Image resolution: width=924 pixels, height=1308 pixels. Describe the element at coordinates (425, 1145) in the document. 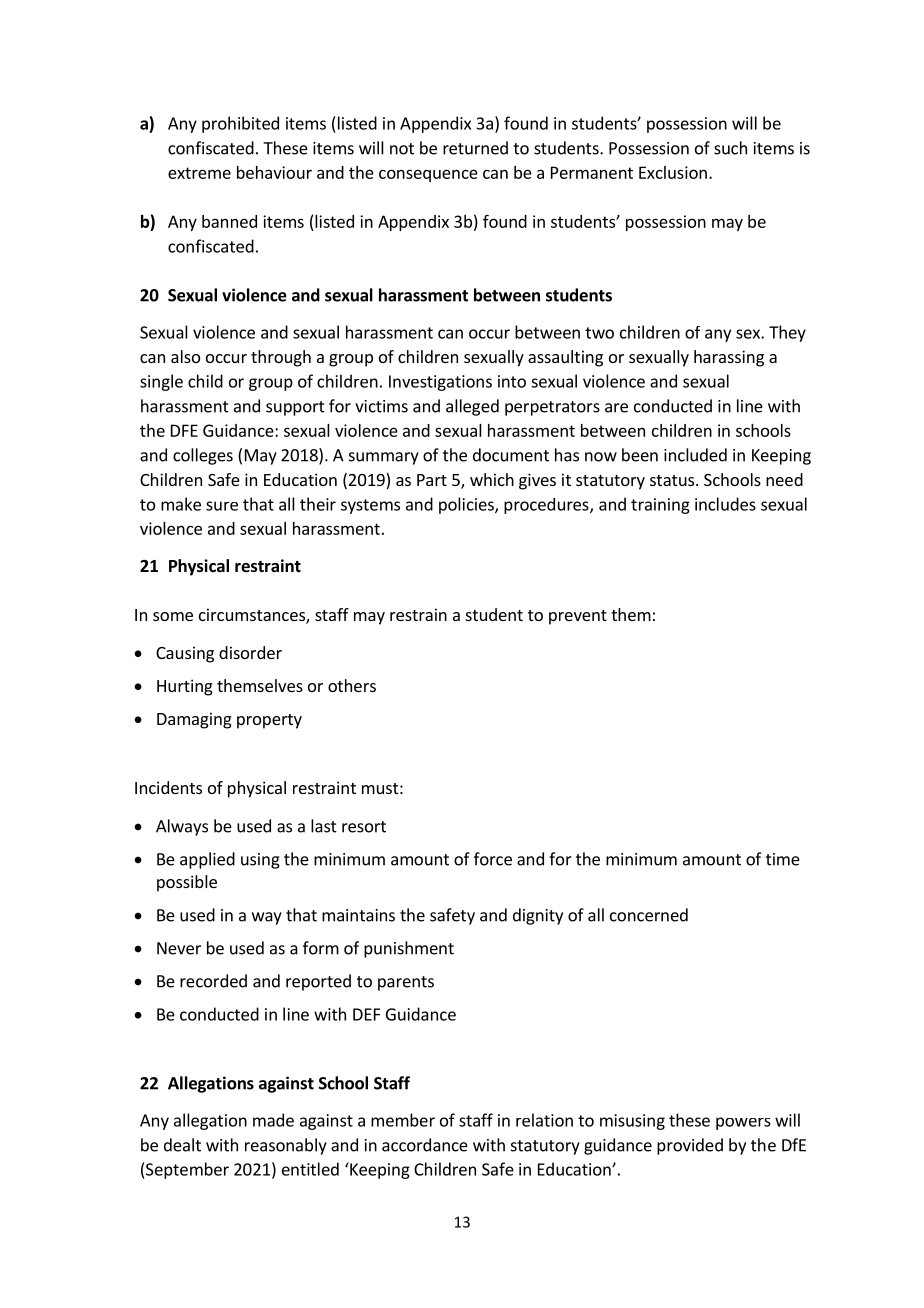

I see `accordance` at that location.
